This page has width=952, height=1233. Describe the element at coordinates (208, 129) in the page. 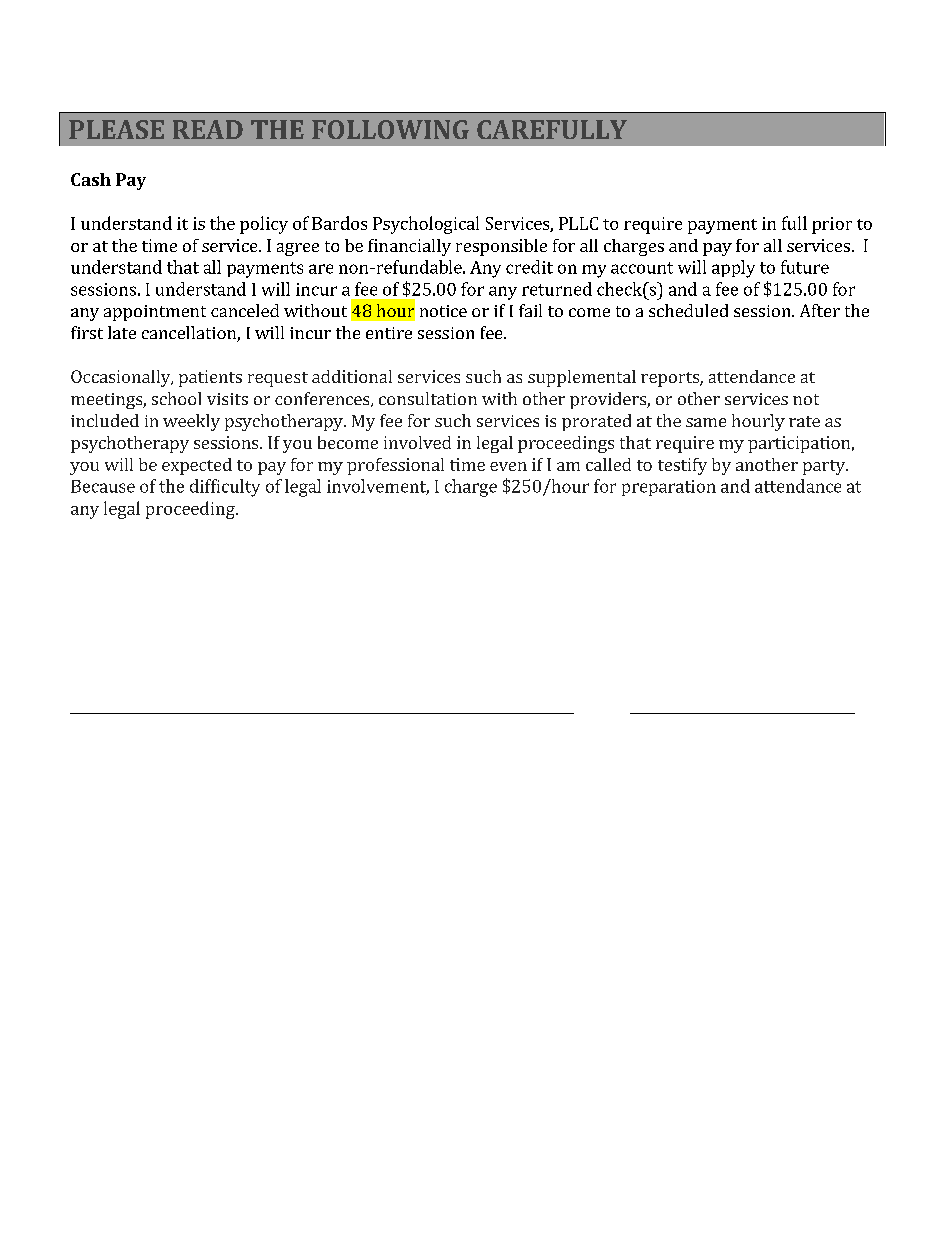

I see `READ` at that location.
